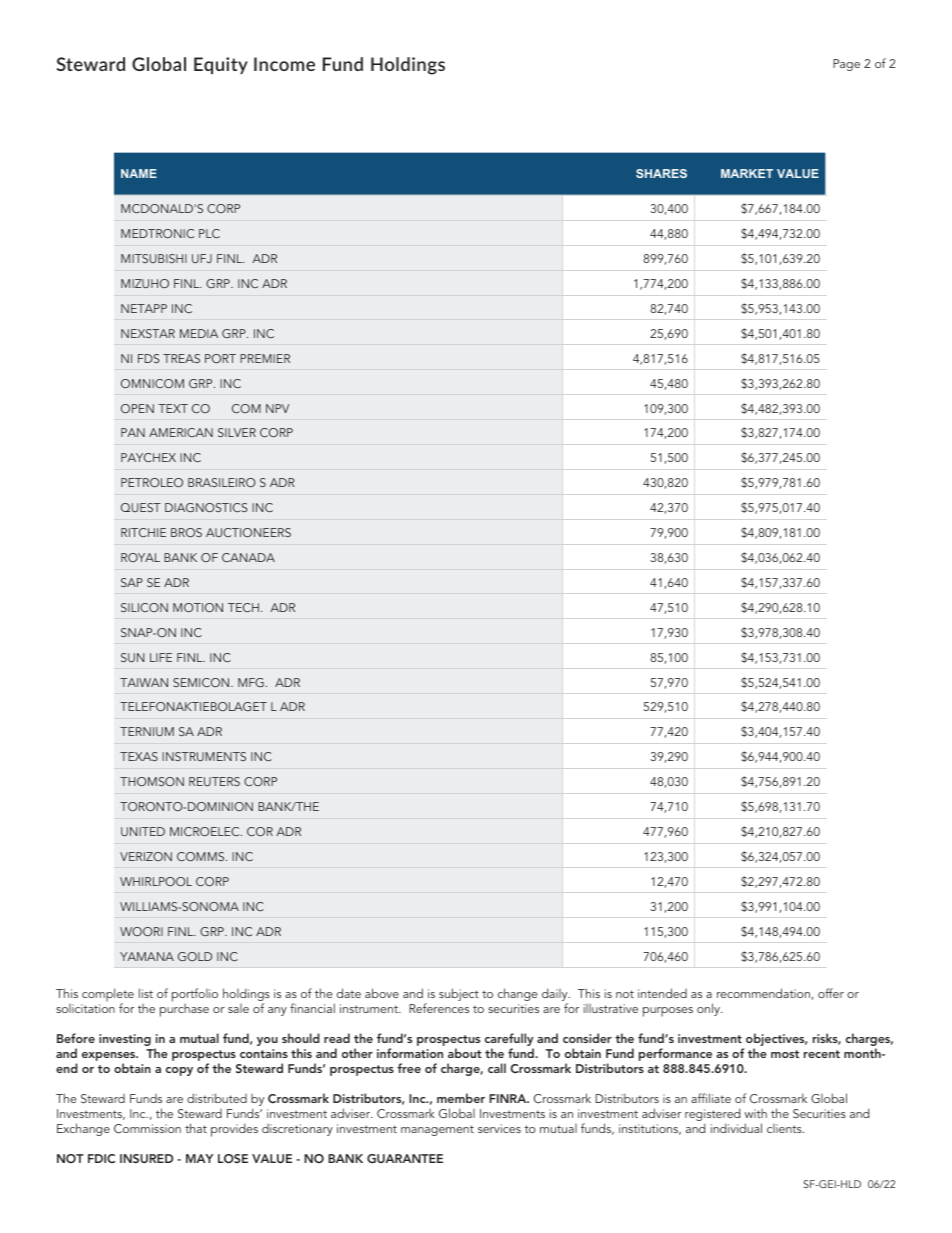 This image has width=952, height=1233. Describe the element at coordinates (144, 682) in the image. I see `TAIWAN` at that location.
